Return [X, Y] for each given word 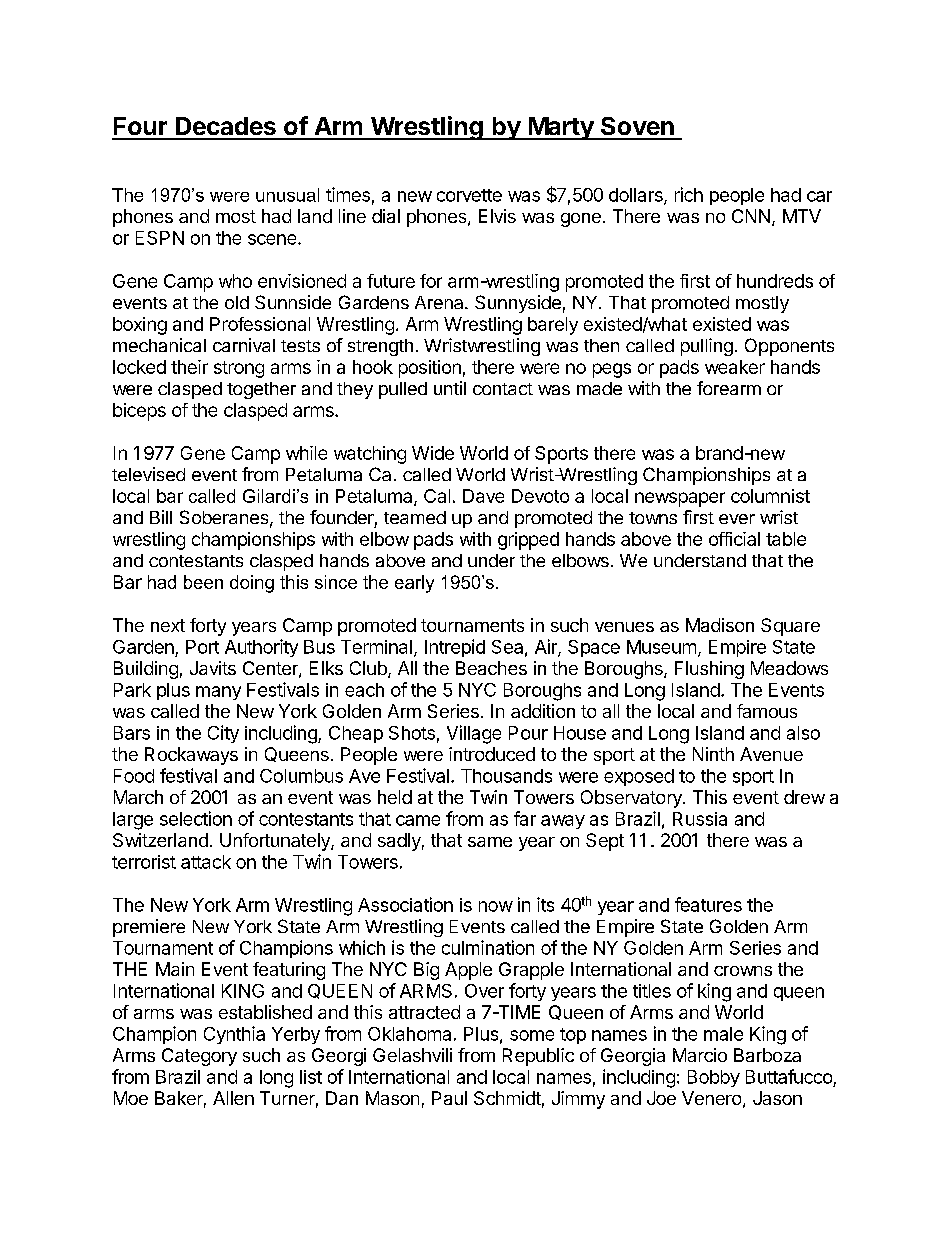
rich [689, 194]
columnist [770, 496]
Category [199, 1057]
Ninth [713, 754]
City [223, 734]
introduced [492, 754]
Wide [433, 453]
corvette [469, 195]
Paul [449, 1098]
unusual [287, 195]
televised [148, 474]
